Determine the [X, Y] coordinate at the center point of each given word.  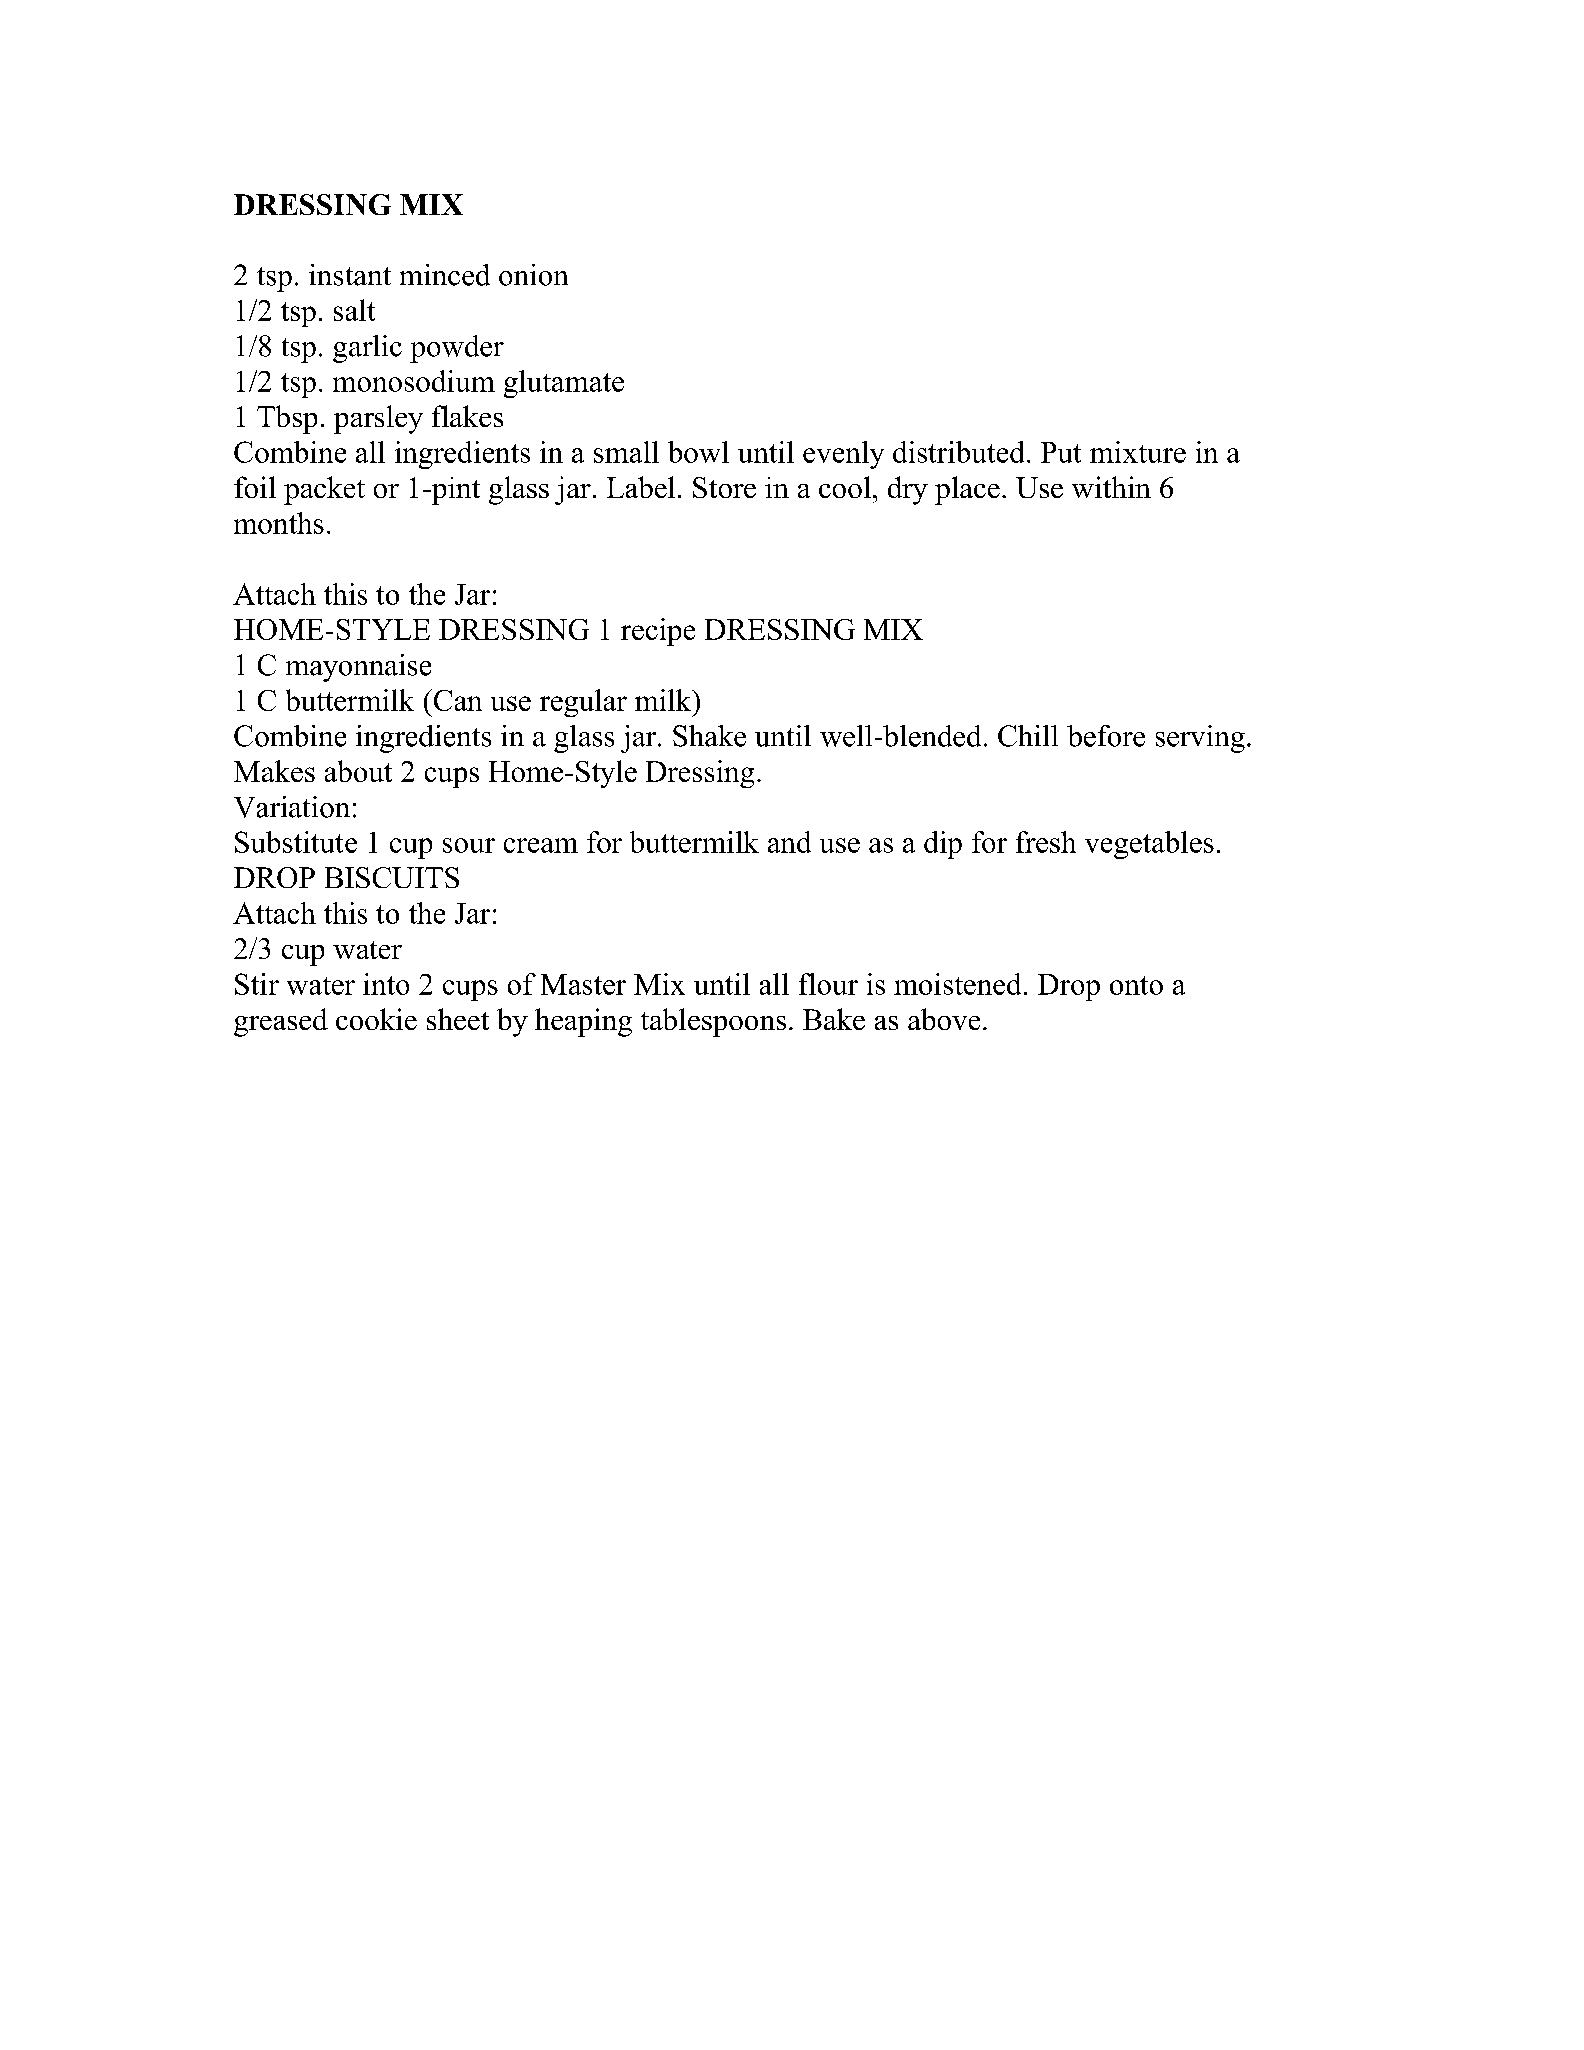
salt [354, 310]
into [386, 984]
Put [1061, 452]
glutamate [564, 384]
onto [1136, 985]
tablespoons [713, 1022]
